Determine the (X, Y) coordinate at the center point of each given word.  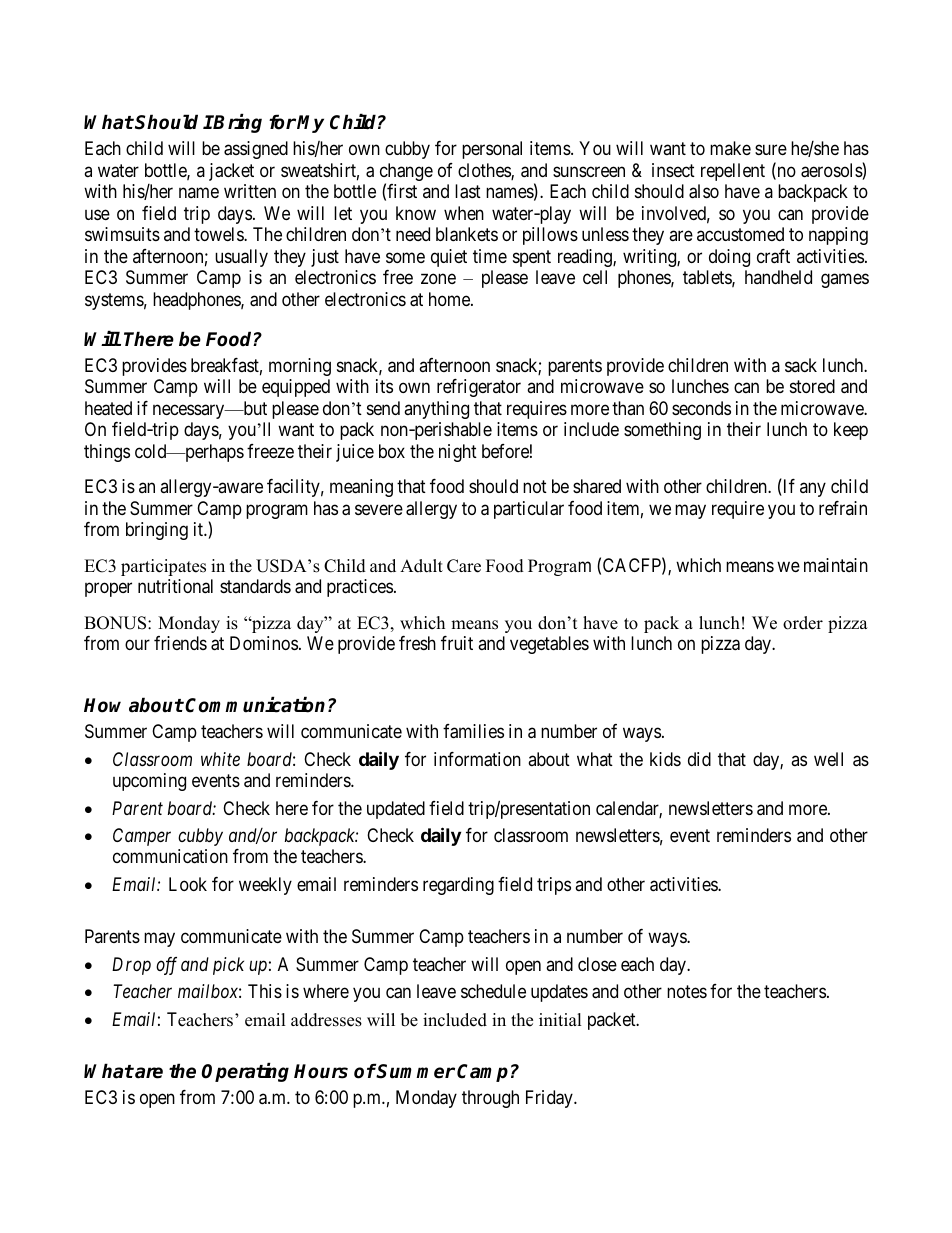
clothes (485, 171)
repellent (733, 172)
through (490, 1099)
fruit (457, 643)
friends (180, 643)
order (803, 623)
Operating (245, 1072)
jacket (231, 172)
